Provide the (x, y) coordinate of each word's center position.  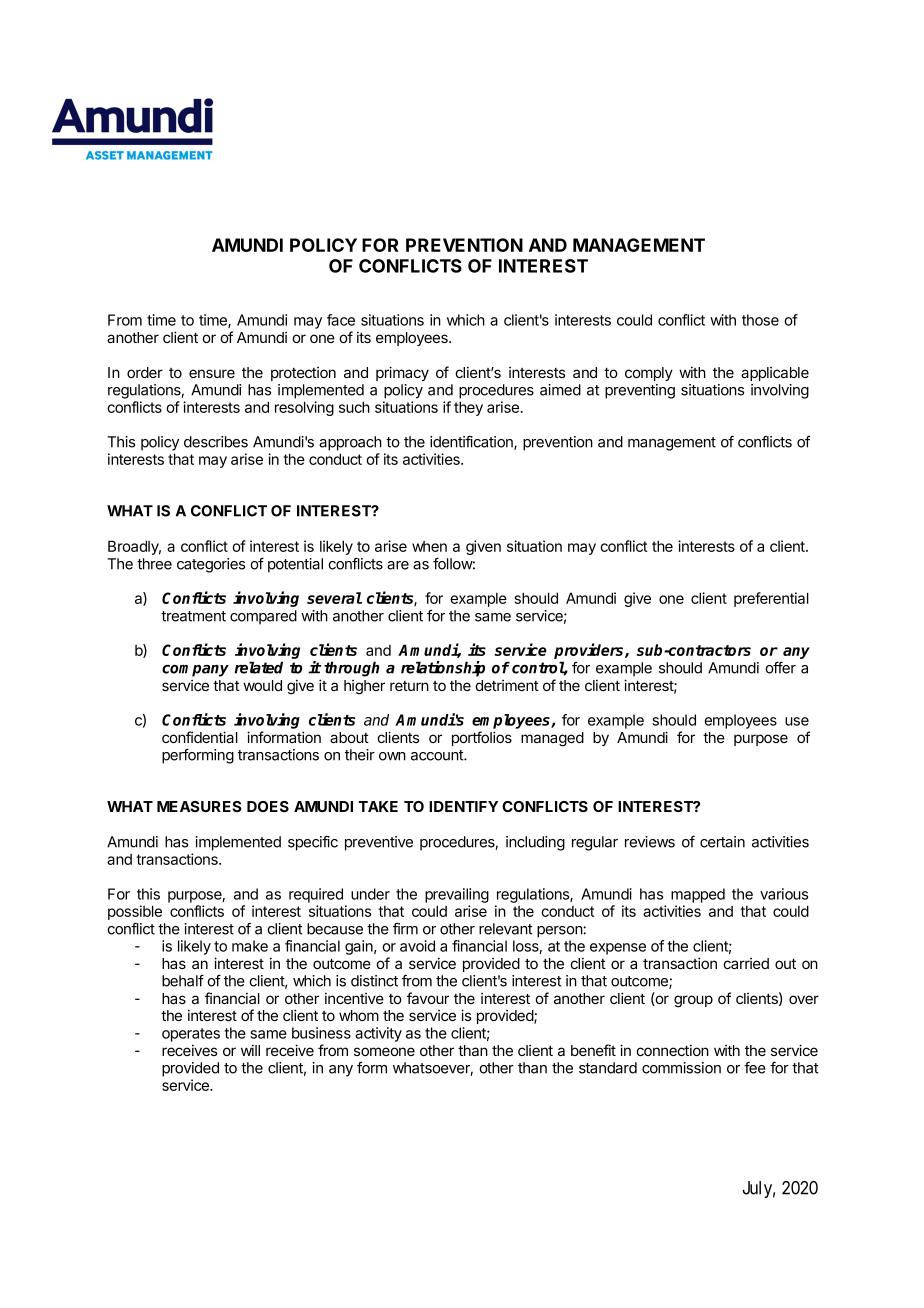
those (760, 320)
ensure (212, 373)
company (195, 671)
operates (191, 1035)
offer (780, 667)
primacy (402, 373)
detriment (507, 685)
